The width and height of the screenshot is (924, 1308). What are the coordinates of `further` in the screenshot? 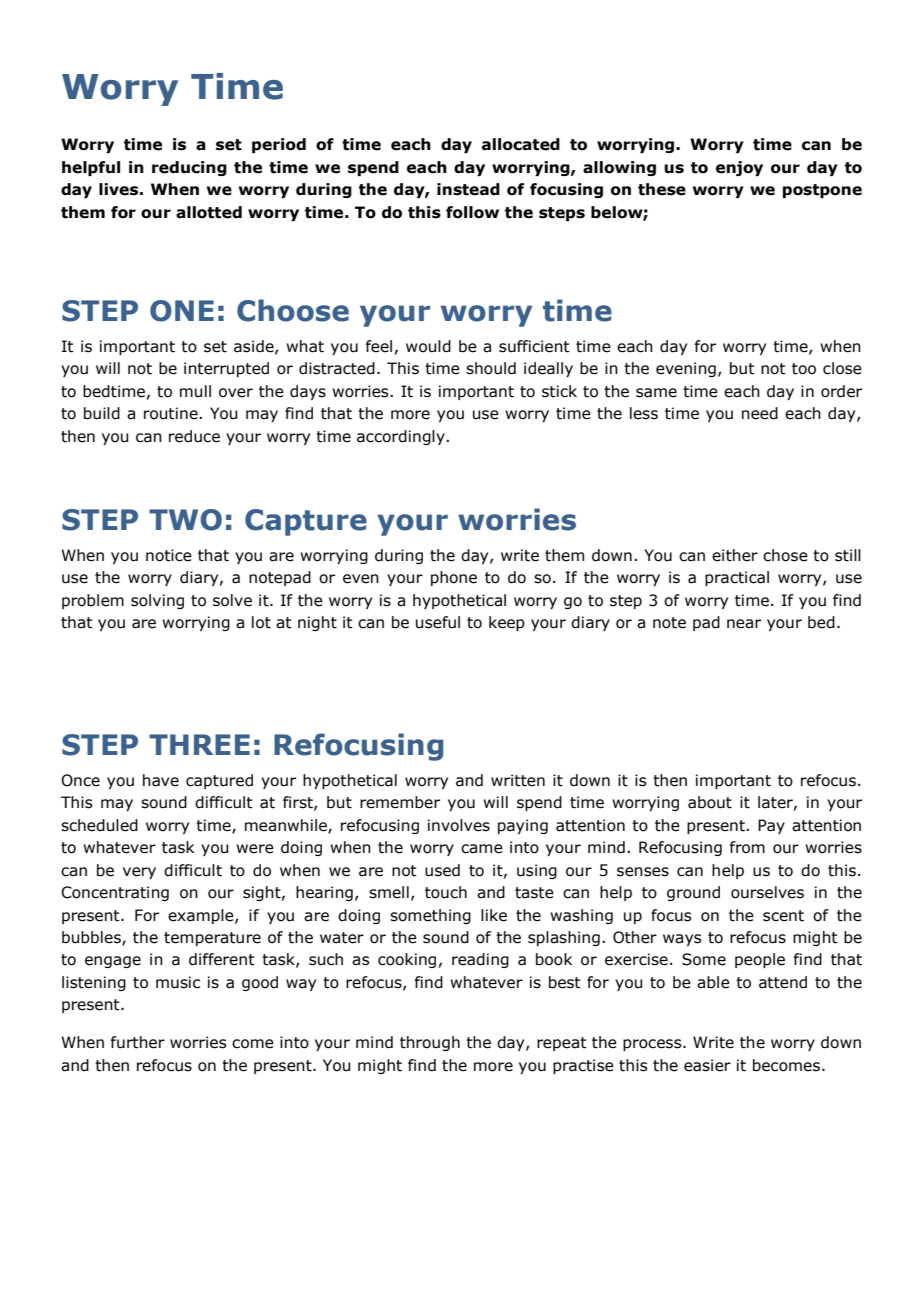 It's located at (137, 1042).
